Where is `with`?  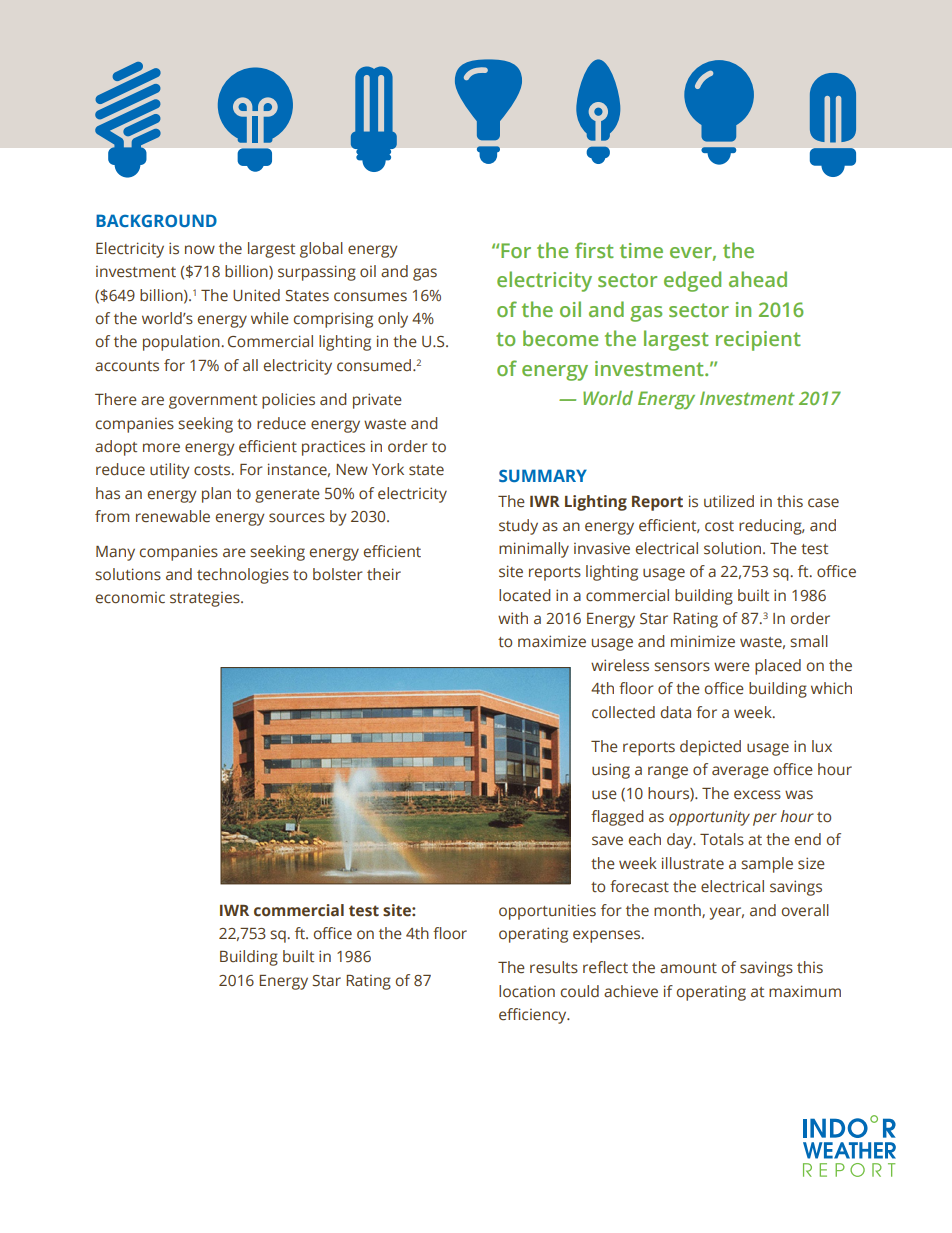
with is located at coordinates (513, 618).
